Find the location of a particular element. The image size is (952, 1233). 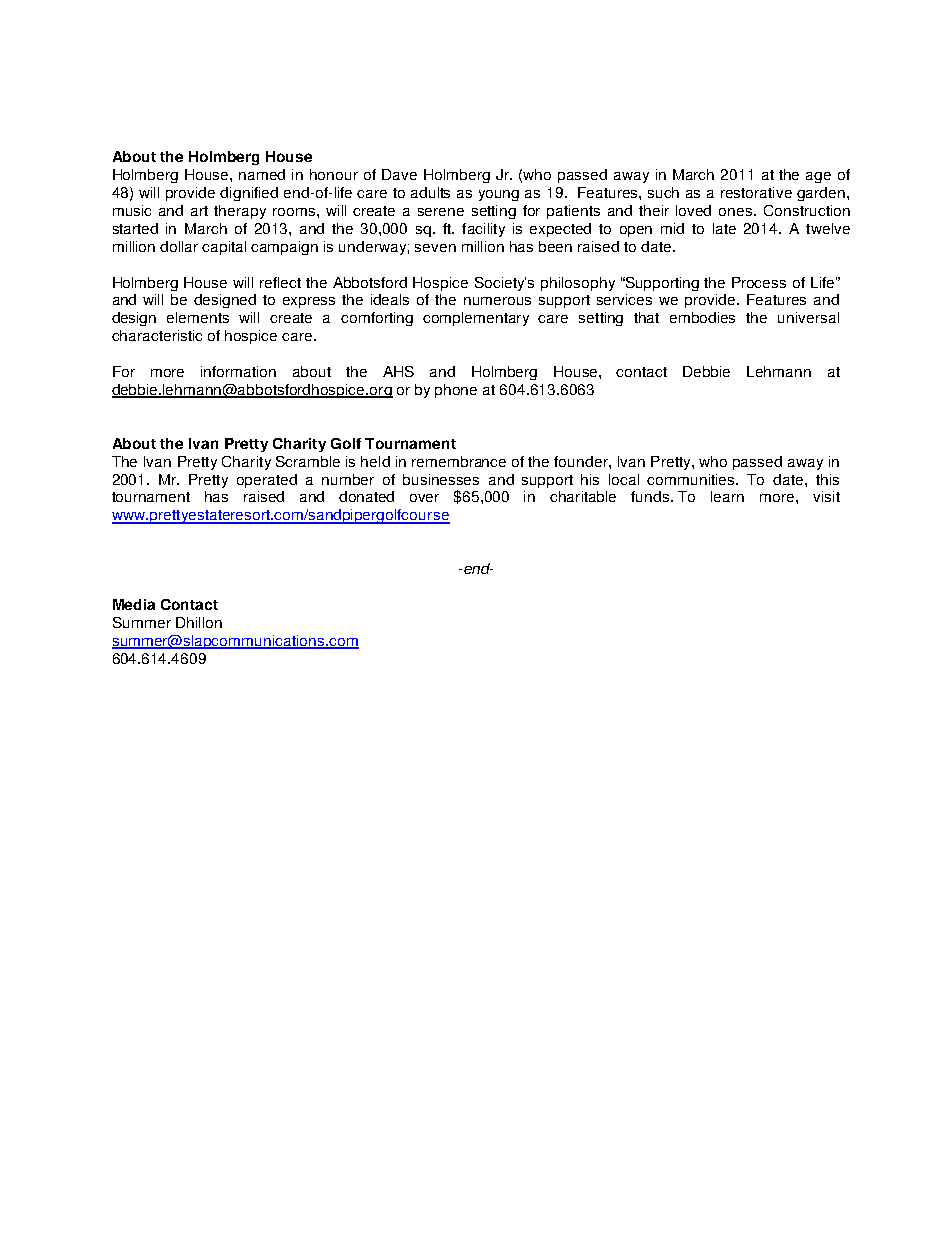

phone is located at coordinates (456, 391).
